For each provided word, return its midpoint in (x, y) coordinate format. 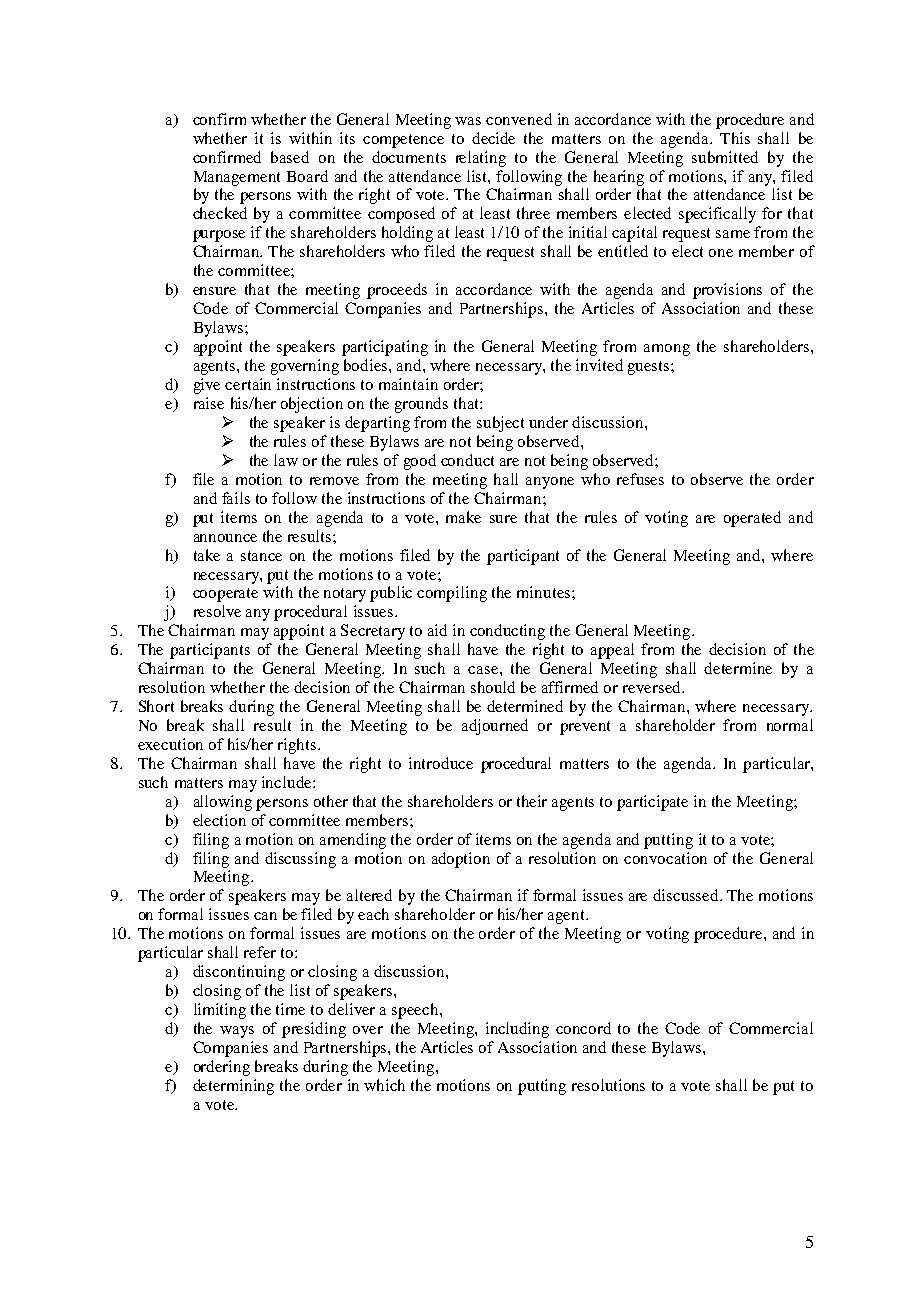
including (517, 1030)
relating (481, 159)
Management (237, 178)
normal (790, 725)
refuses (640, 479)
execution (170, 744)
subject (500, 424)
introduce (441, 763)
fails (236, 498)
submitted (725, 157)
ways (237, 1032)
